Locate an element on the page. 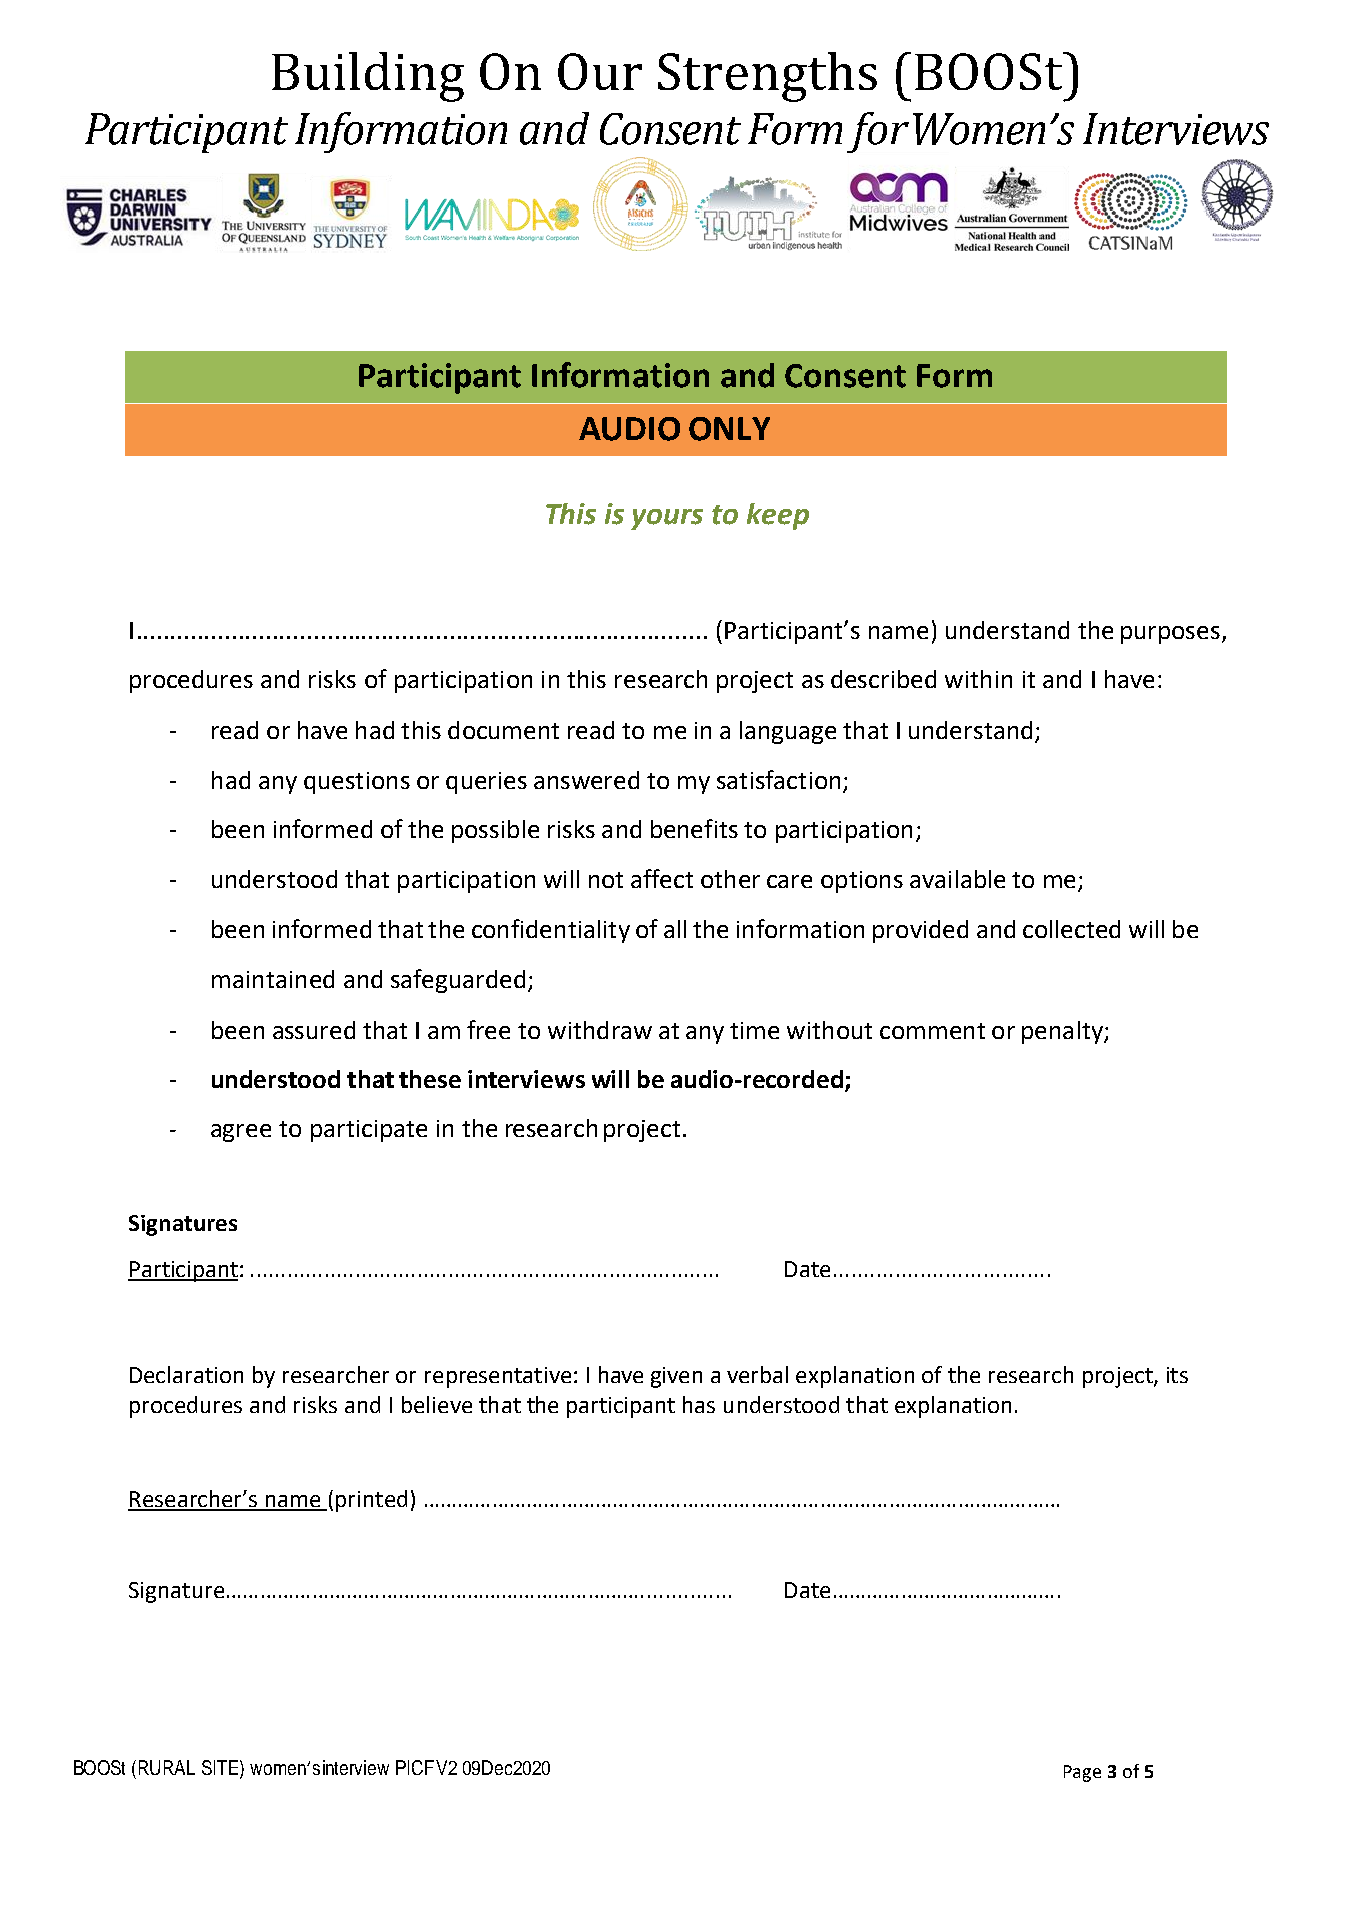 Image resolution: width=1354 pixels, height=1914 pixels. has is located at coordinates (699, 1404).
